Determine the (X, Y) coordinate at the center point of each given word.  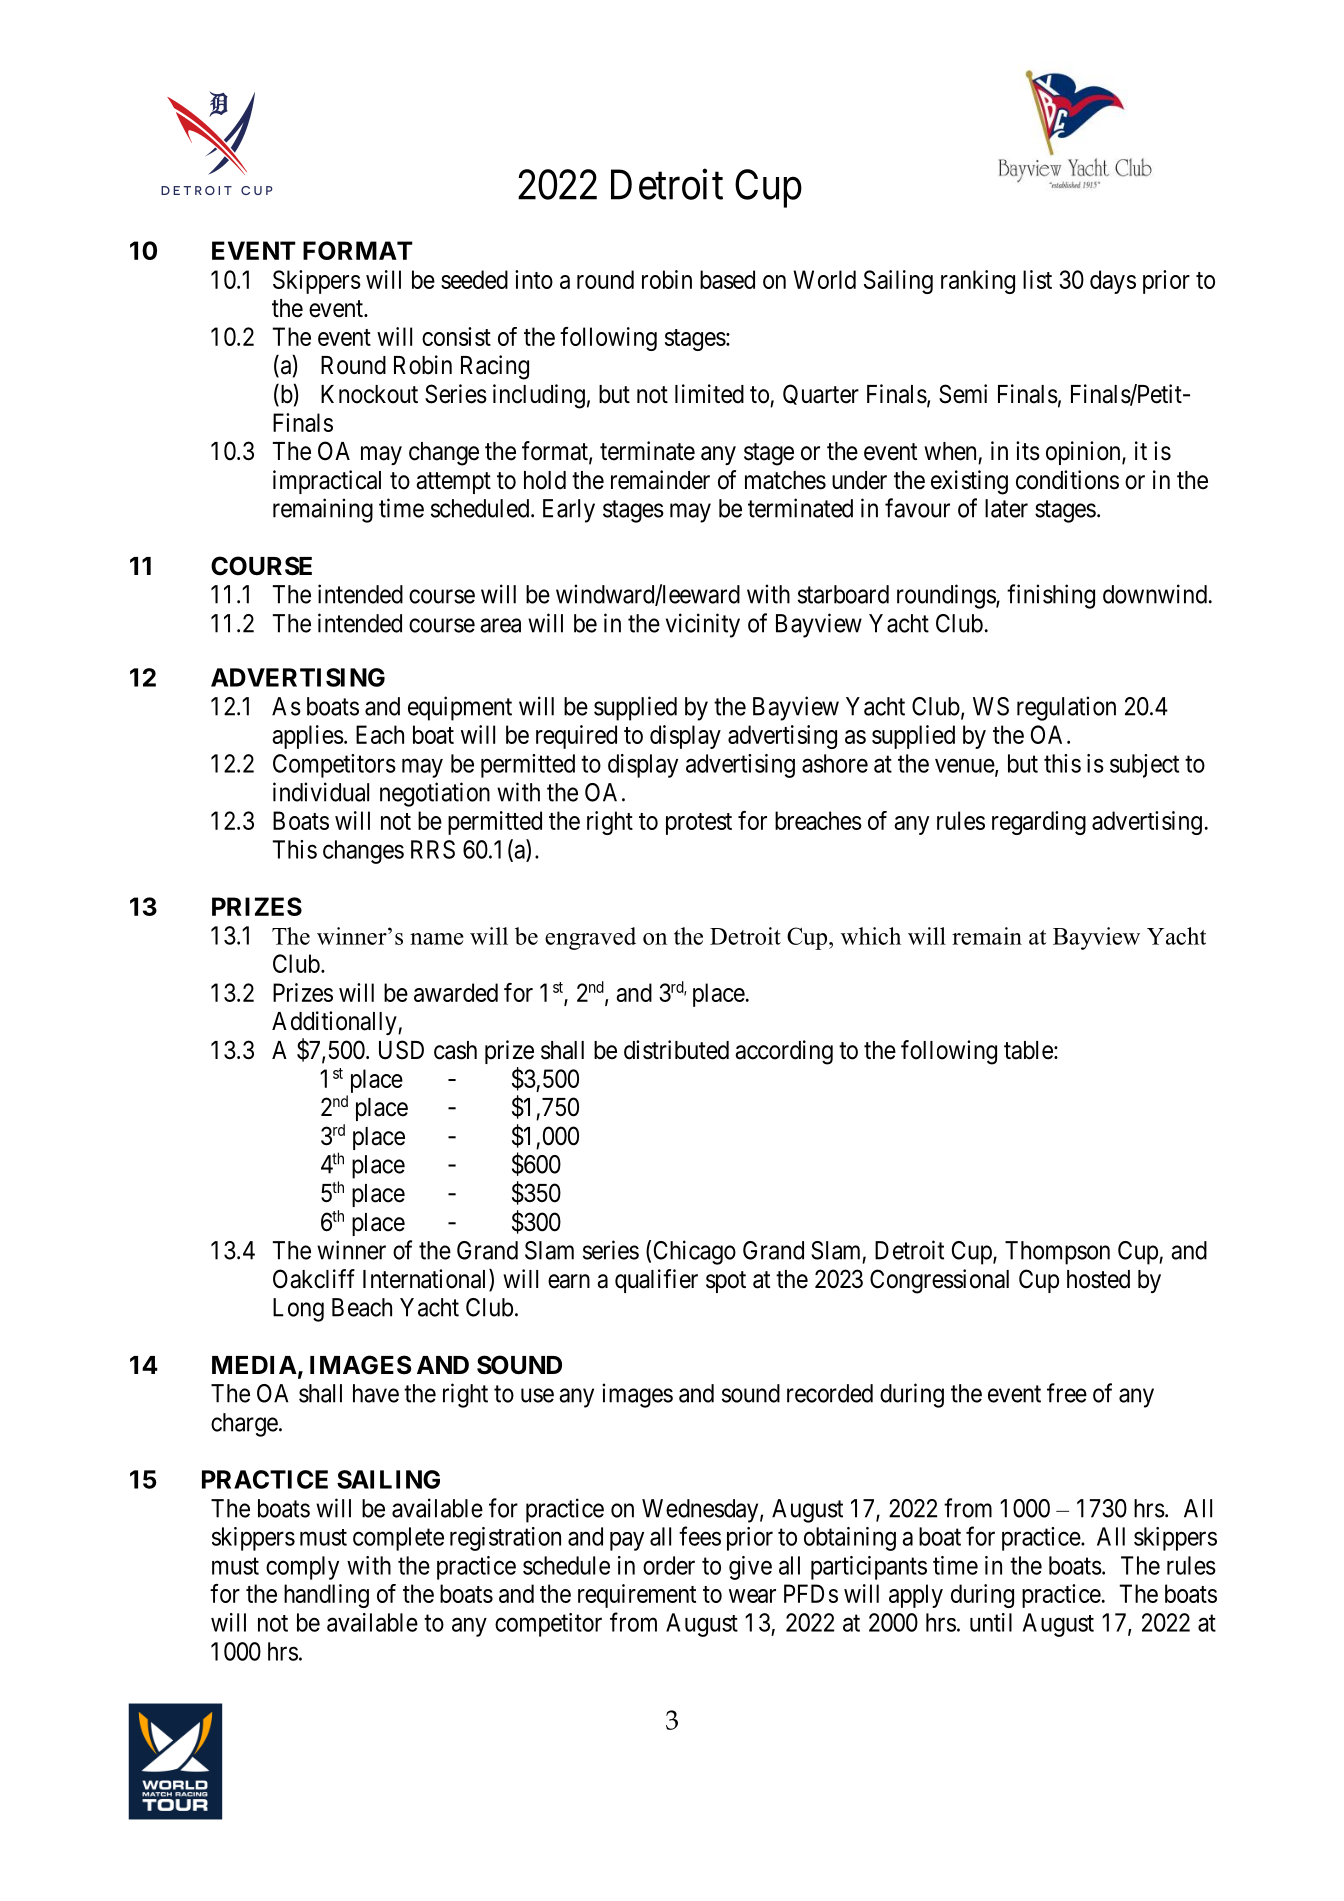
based (727, 279)
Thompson (1057, 1253)
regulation (1066, 708)
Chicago (695, 1252)
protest (699, 824)
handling (326, 1596)
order (669, 1565)
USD (401, 1050)
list (1037, 279)
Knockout (369, 394)
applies (308, 737)
